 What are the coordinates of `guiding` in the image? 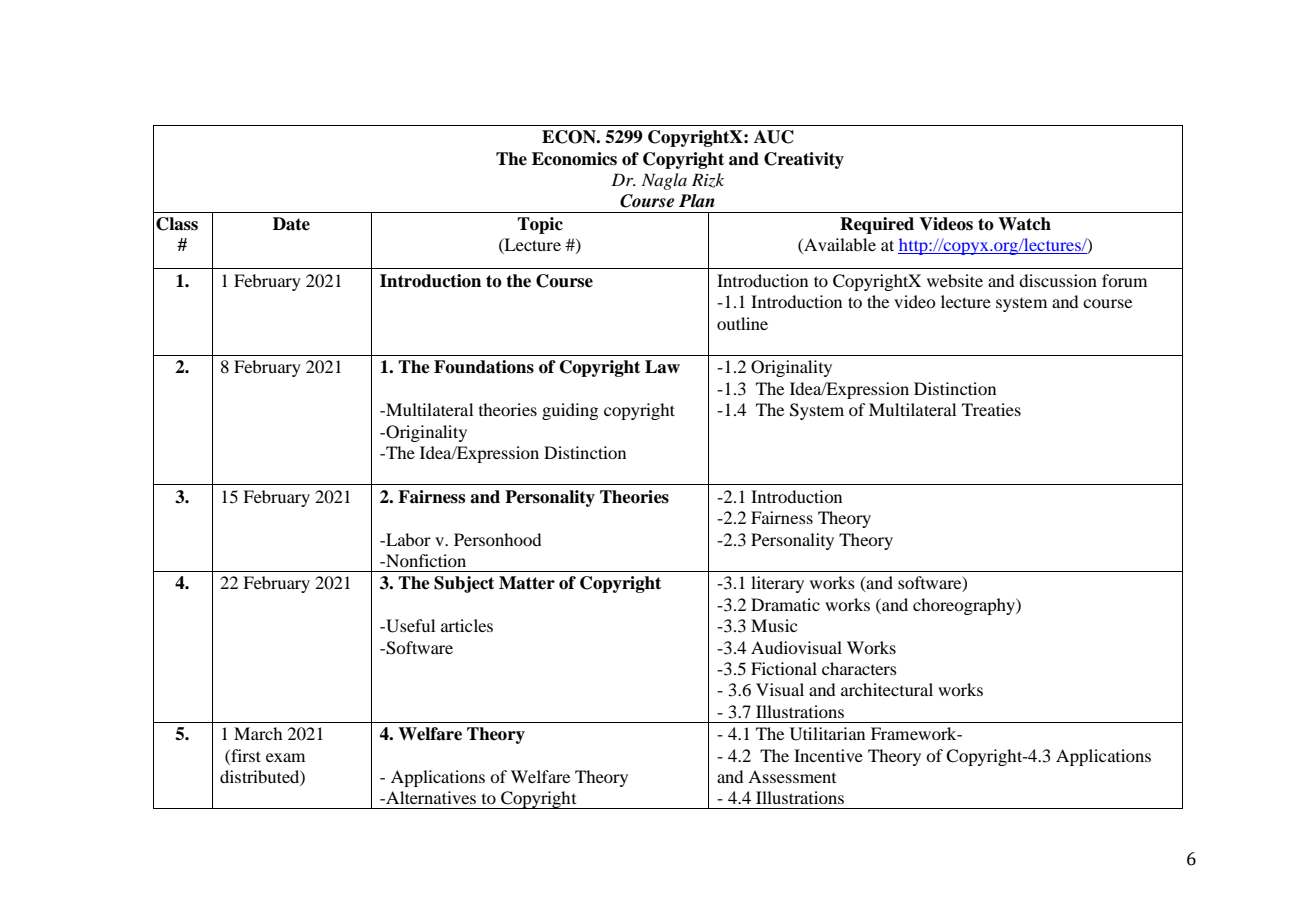 It's located at (570, 411).
